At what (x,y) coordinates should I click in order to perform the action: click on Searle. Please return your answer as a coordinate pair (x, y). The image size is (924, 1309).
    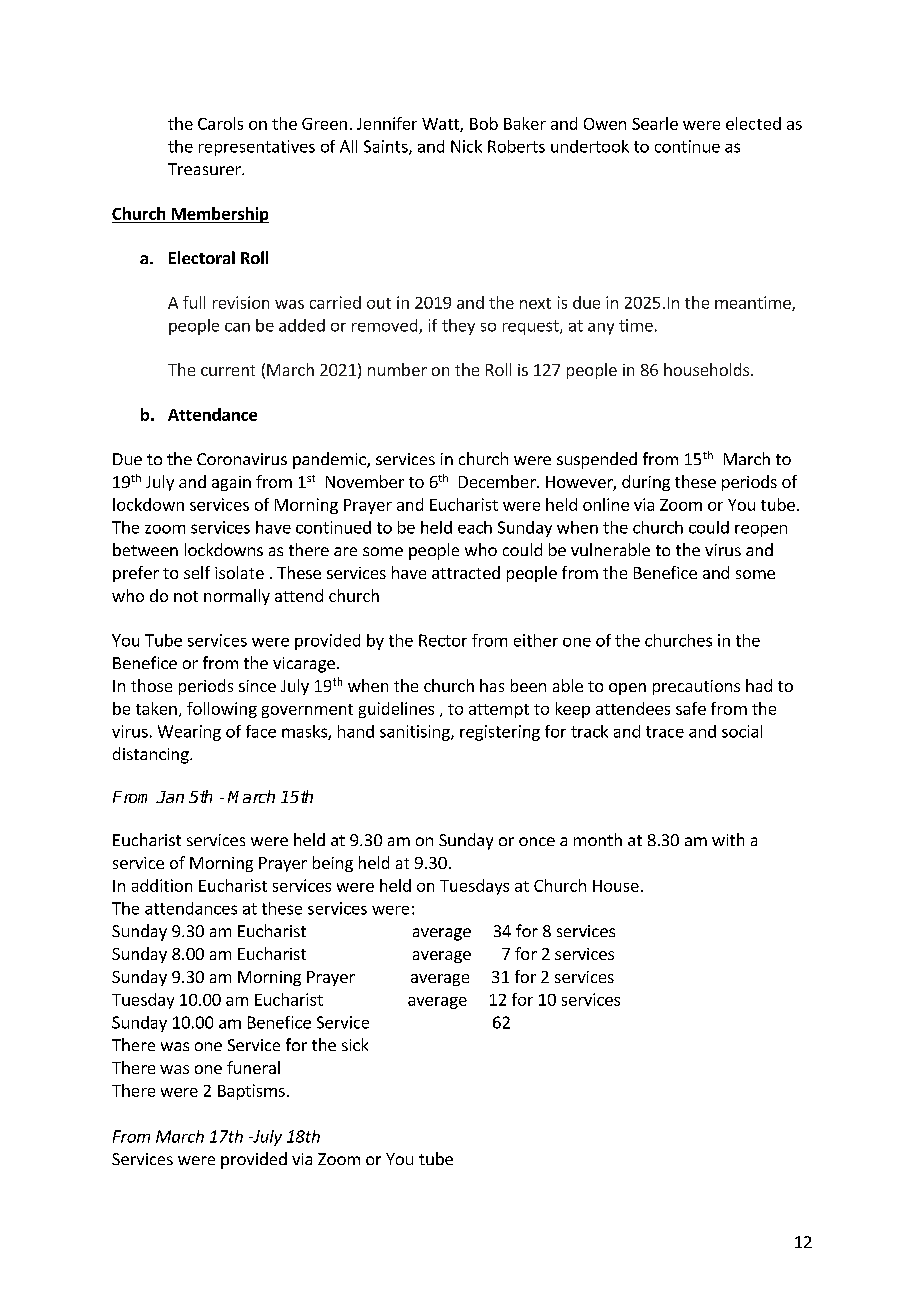
    Looking at the image, I should click on (655, 123).
